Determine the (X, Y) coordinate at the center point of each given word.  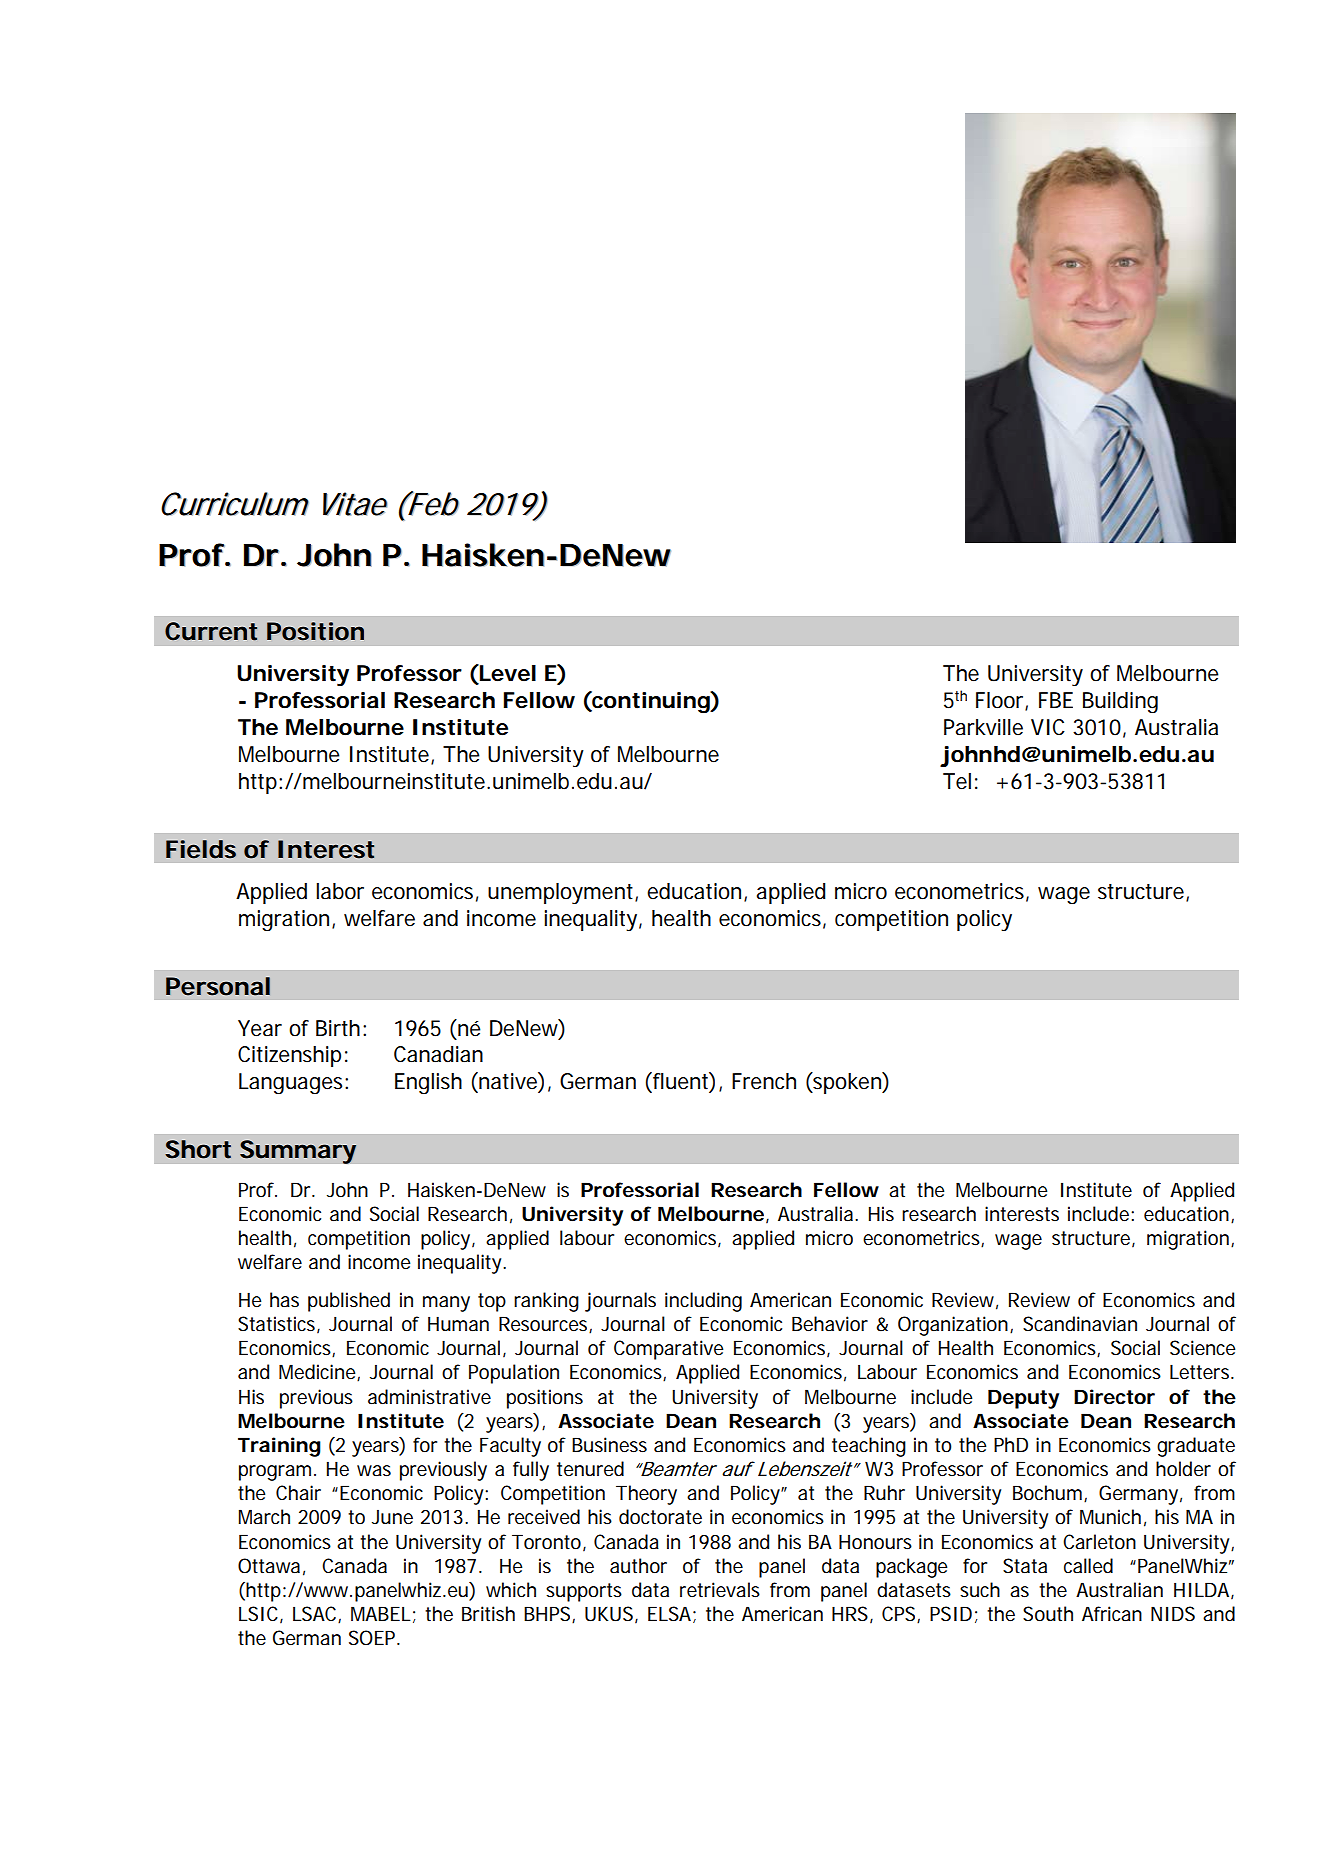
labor (340, 891)
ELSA (669, 1614)
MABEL (381, 1613)
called (1088, 1566)
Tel (957, 781)
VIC (1048, 727)
